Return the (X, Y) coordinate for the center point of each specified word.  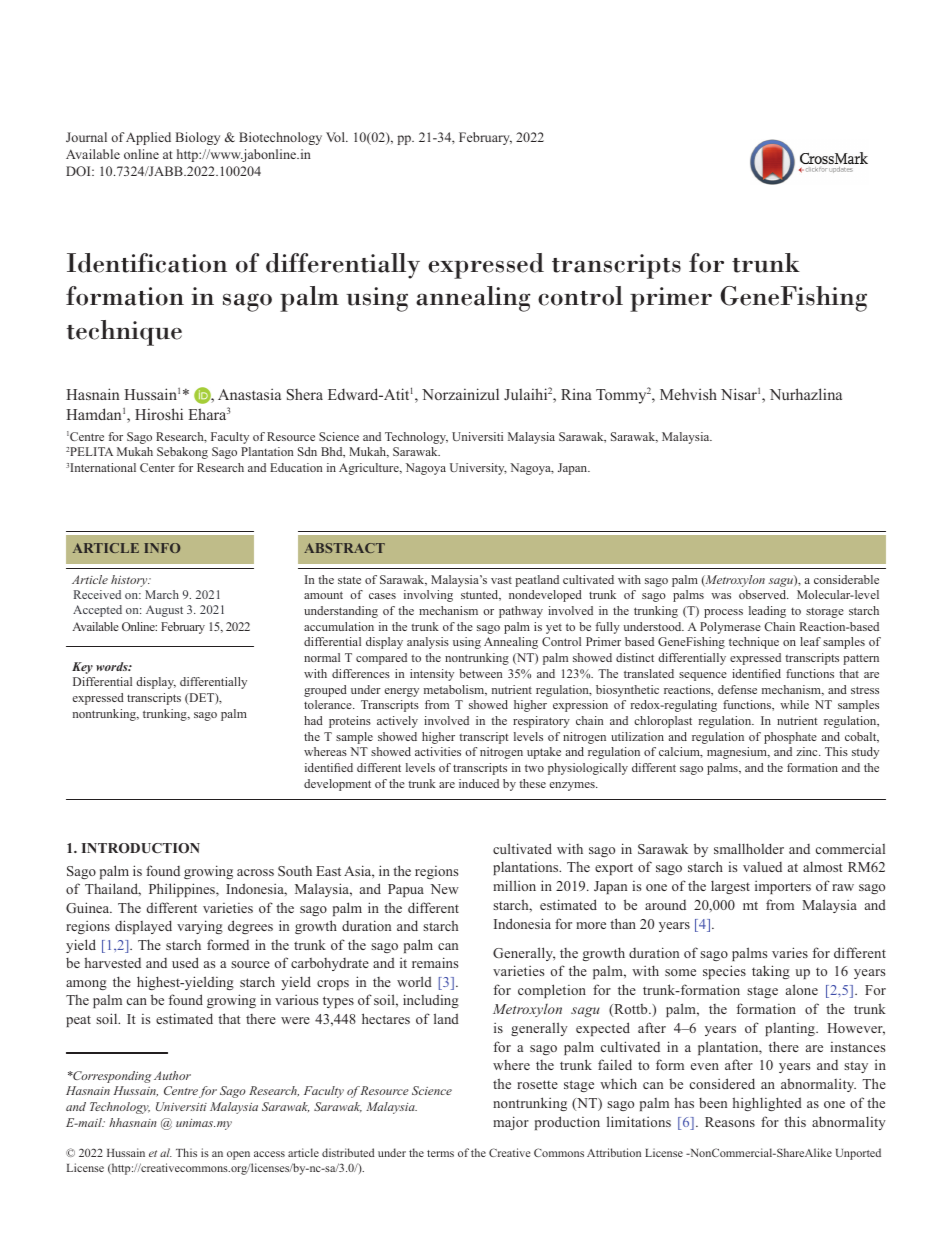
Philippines (183, 890)
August (164, 611)
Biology (198, 138)
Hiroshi (159, 414)
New (444, 889)
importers (783, 887)
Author (172, 1075)
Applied (148, 138)
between (480, 673)
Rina (576, 394)
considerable (846, 579)
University (478, 469)
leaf (810, 641)
